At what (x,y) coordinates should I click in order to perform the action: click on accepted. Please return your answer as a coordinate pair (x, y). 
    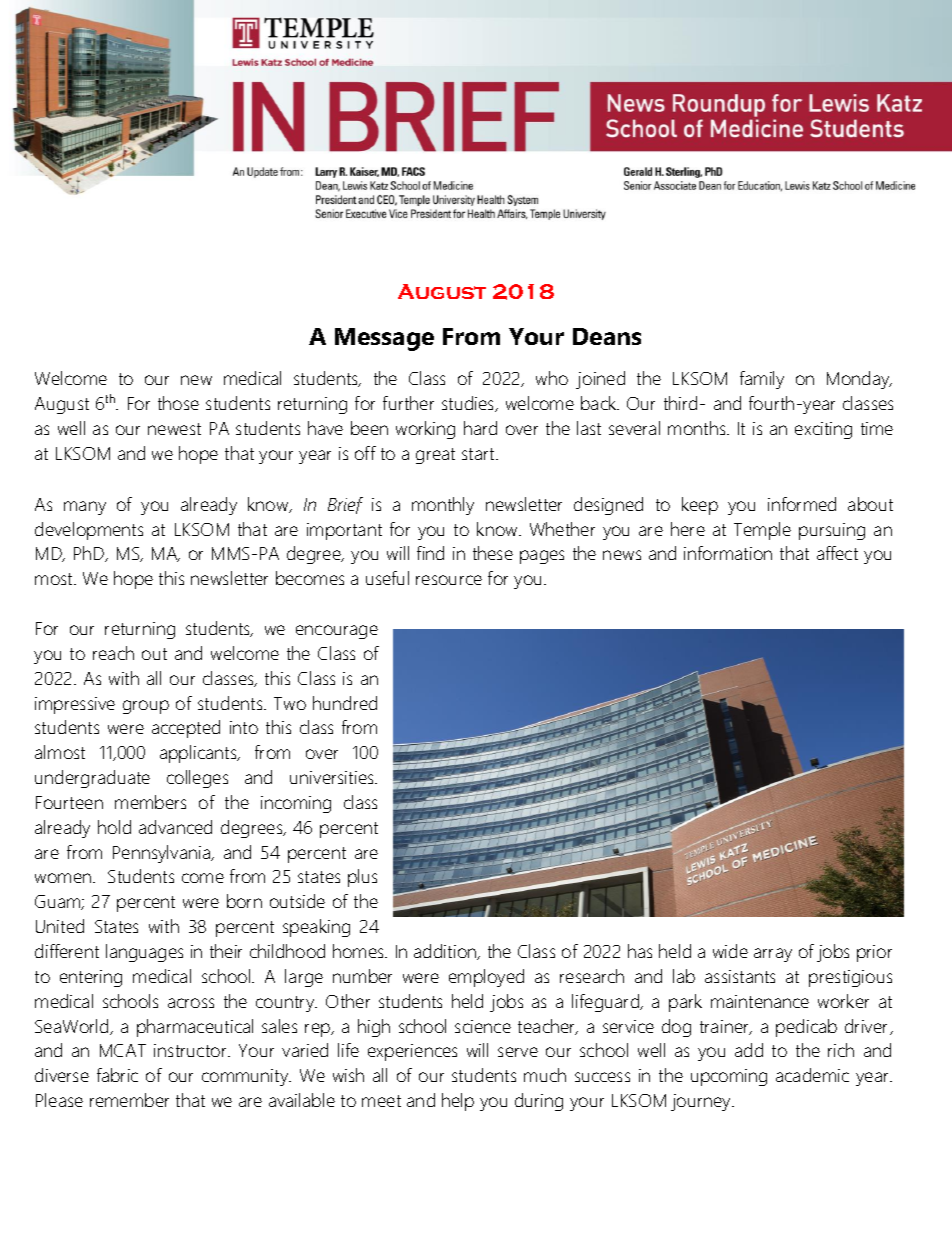
    Looking at the image, I should click on (186, 729).
